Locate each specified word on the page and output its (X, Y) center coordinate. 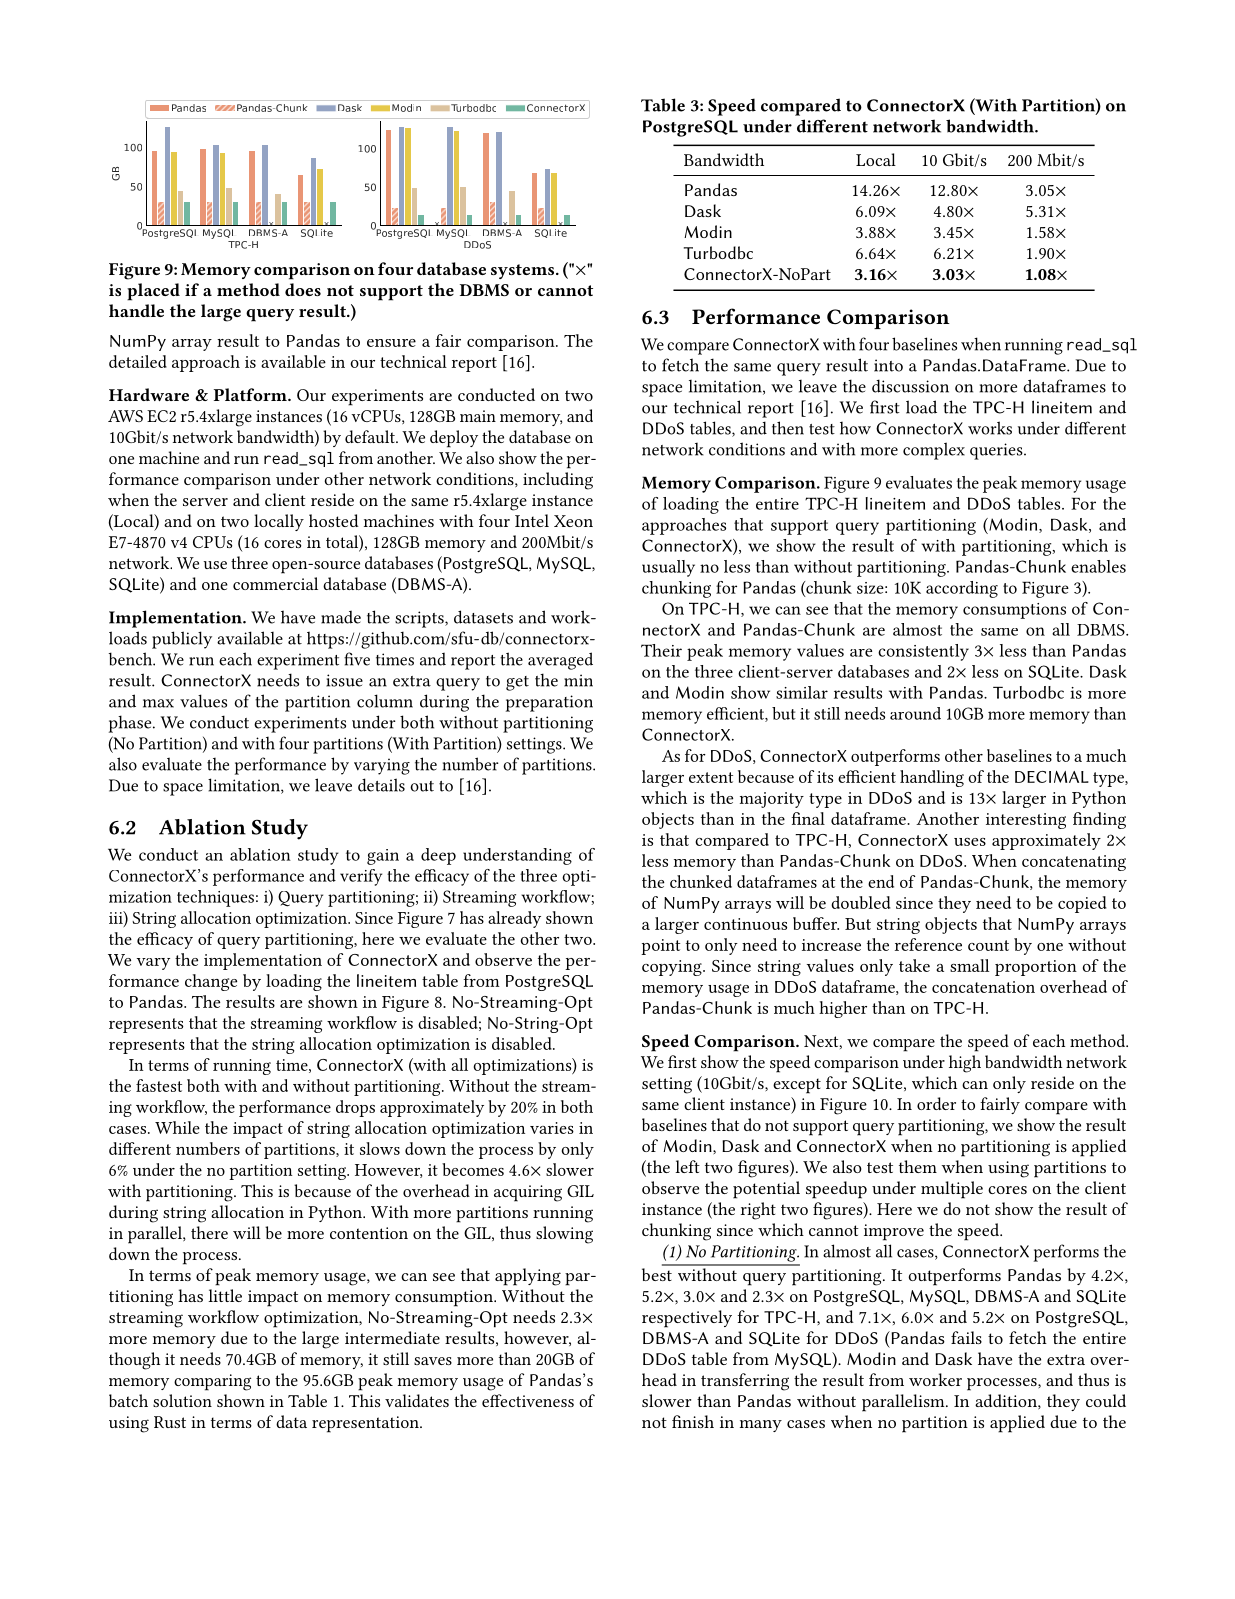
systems (524, 271)
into (888, 365)
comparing (212, 1382)
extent (711, 777)
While (177, 1127)
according (962, 589)
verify (361, 877)
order (936, 1103)
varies (552, 1128)
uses (970, 842)
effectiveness (528, 1400)
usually (668, 568)
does (303, 289)
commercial (275, 583)
